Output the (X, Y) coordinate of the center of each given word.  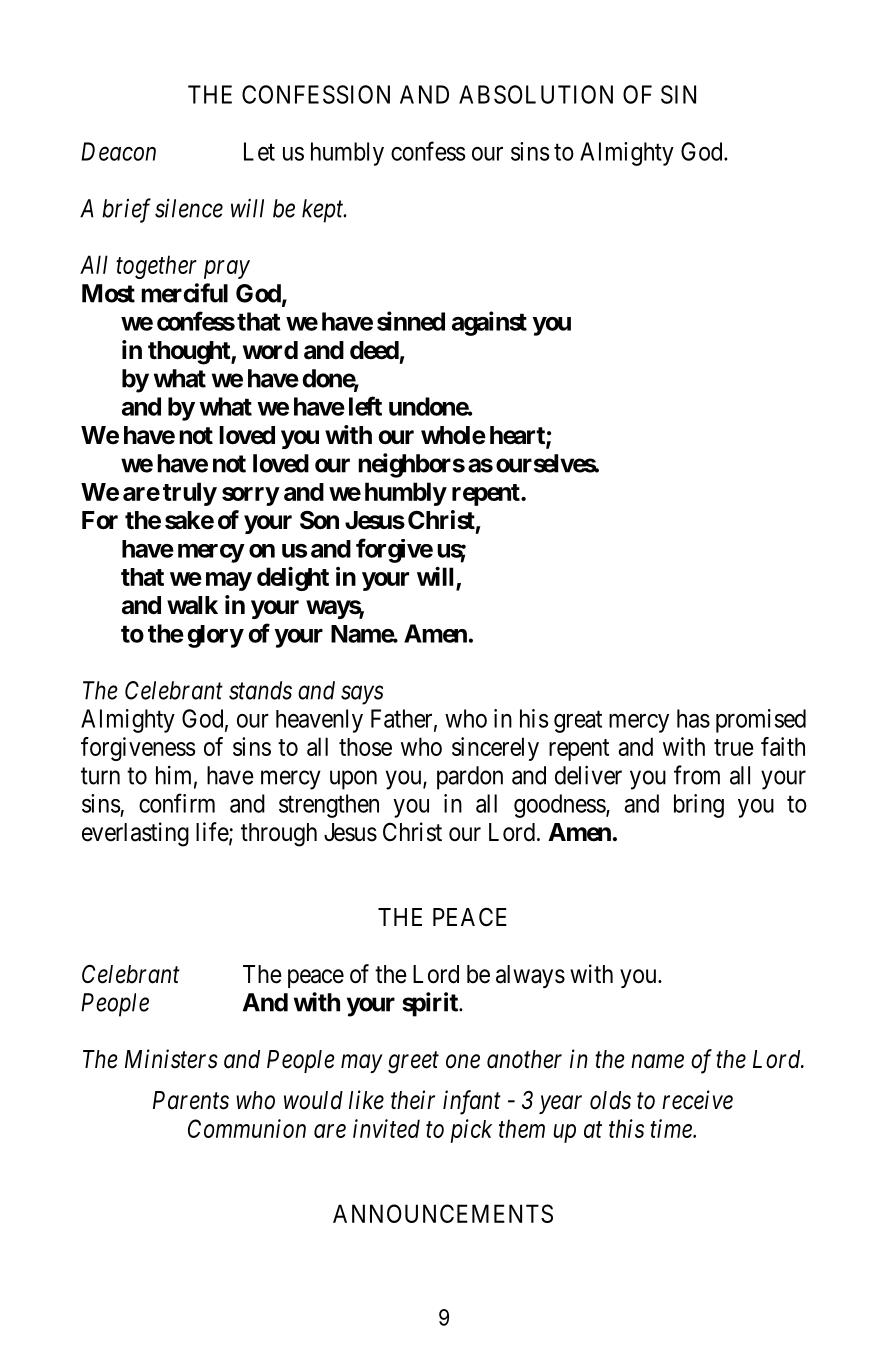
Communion (247, 1128)
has (693, 718)
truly (190, 494)
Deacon (118, 151)
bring (699, 806)
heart (518, 436)
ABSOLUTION (536, 94)
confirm (177, 803)
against (489, 323)
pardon (470, 778)
